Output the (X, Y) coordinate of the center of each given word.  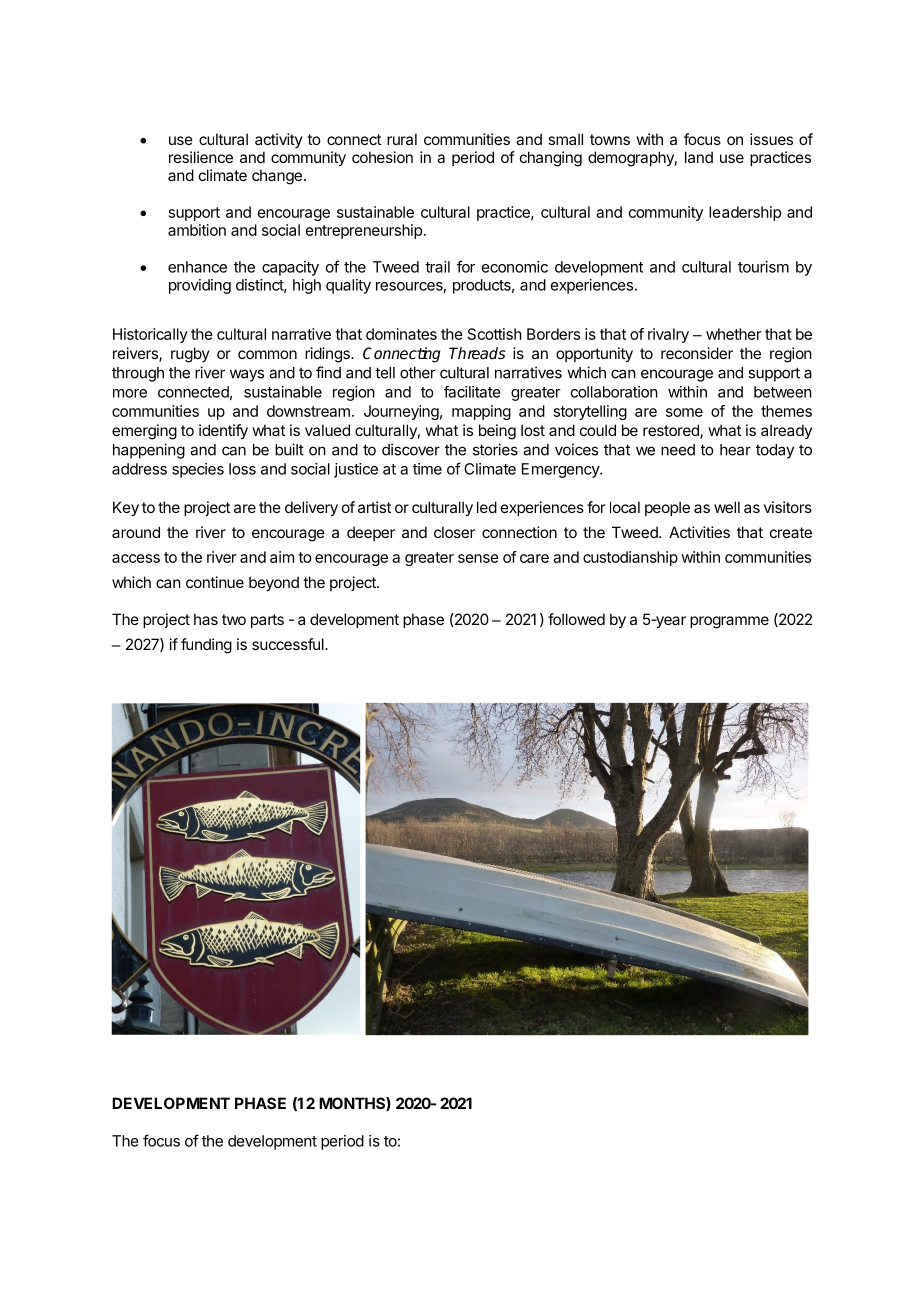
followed (576, 619)
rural (402, 139)
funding (206, 646)
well (727, 507)
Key (126, 509)
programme (729, 622)
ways (247, 375)
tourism (763, 267)
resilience (201, 157)
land (699, 157)
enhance (197, 267)
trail (437, 267)
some (684, 412)
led (487, 507)
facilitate (472, 392)
